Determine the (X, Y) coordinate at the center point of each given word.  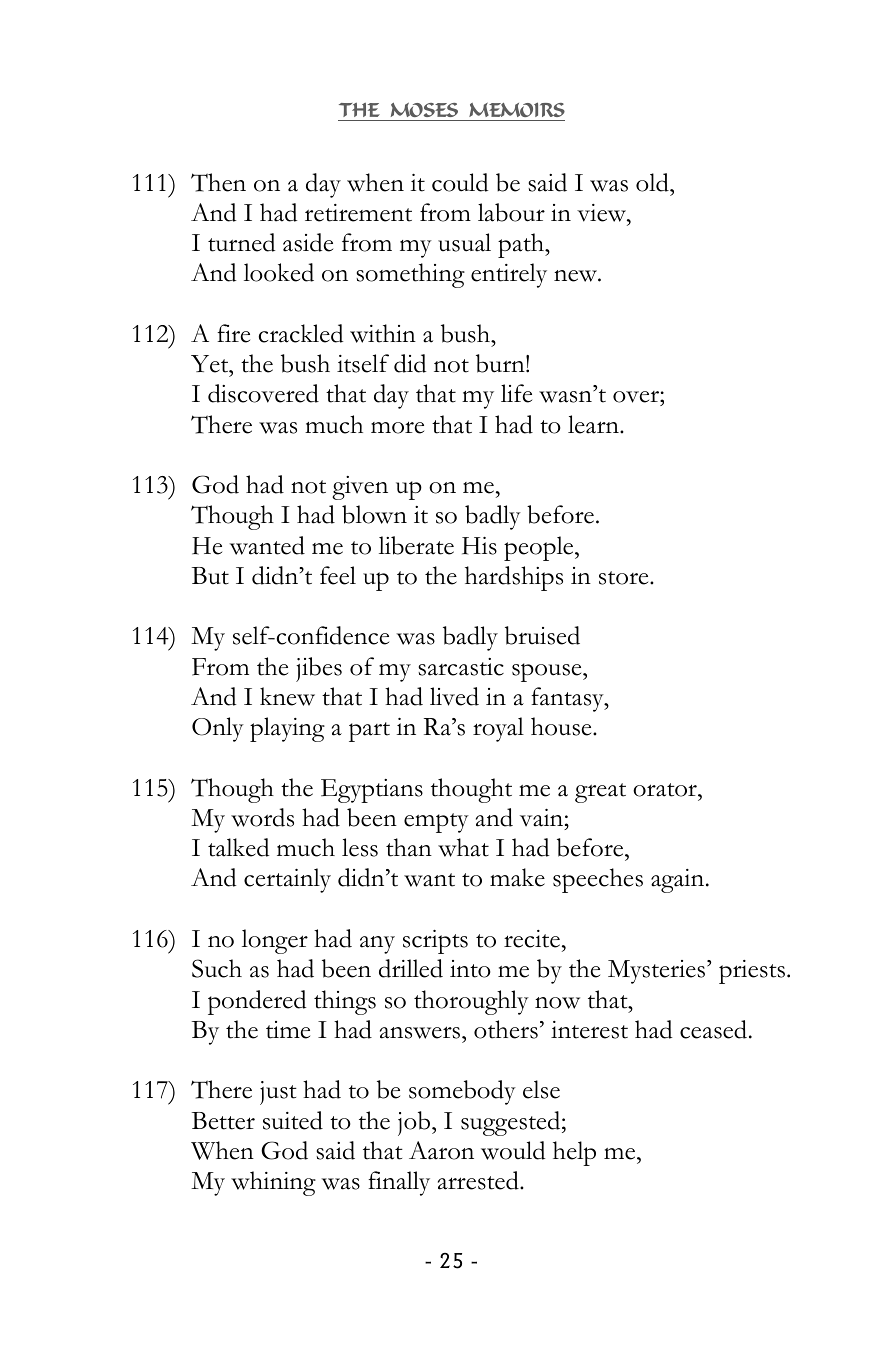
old (653, 182)
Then (218, 182)
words (262, 817)
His (479, 546)
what (463, 847)
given (360, 488)
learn (594, 424)
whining (273, 1183)
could (460, 182)
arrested (479, 1180)
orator (666, 790)
